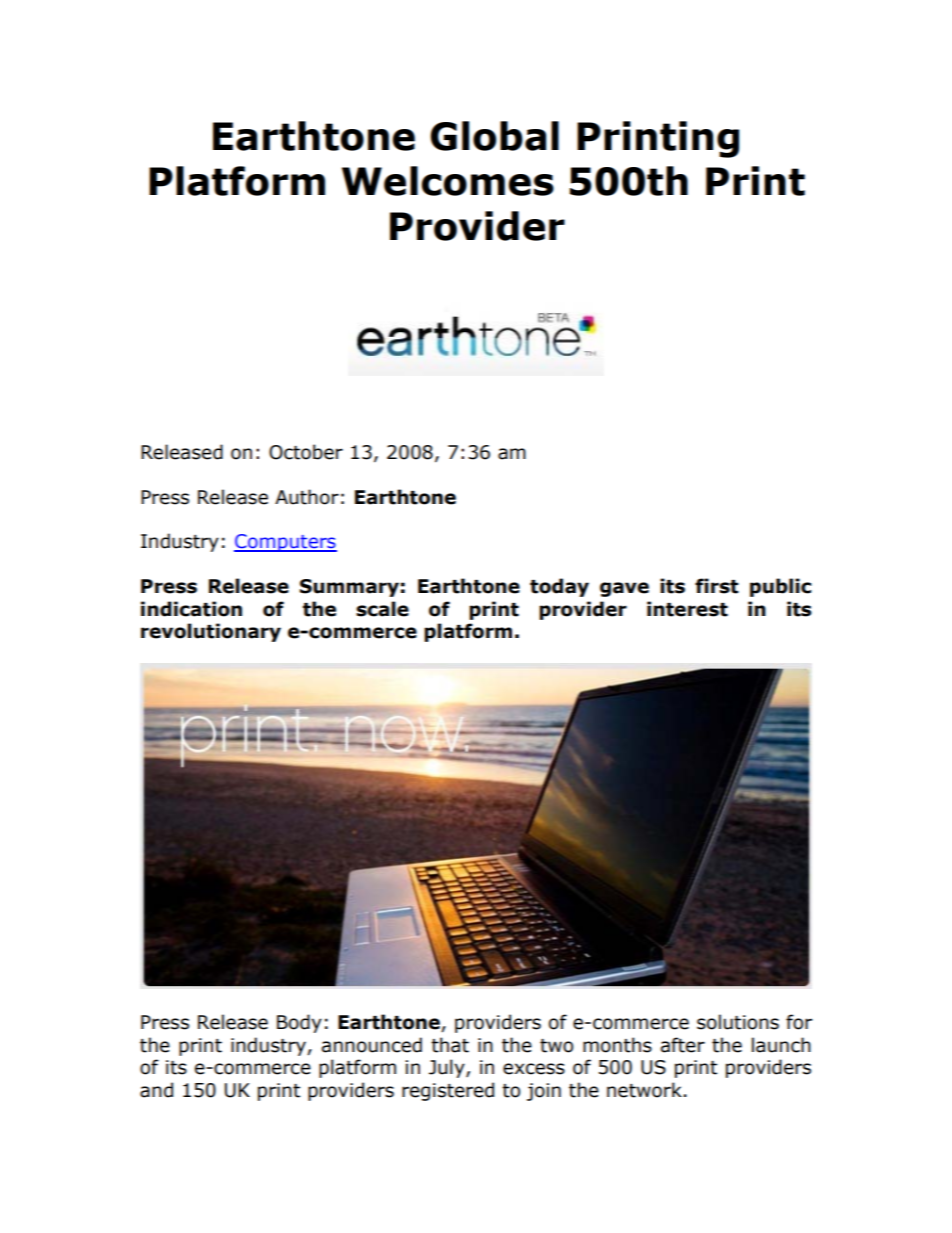 The image size is (952, 1233). I want to click on that, so click(450, 1045).
